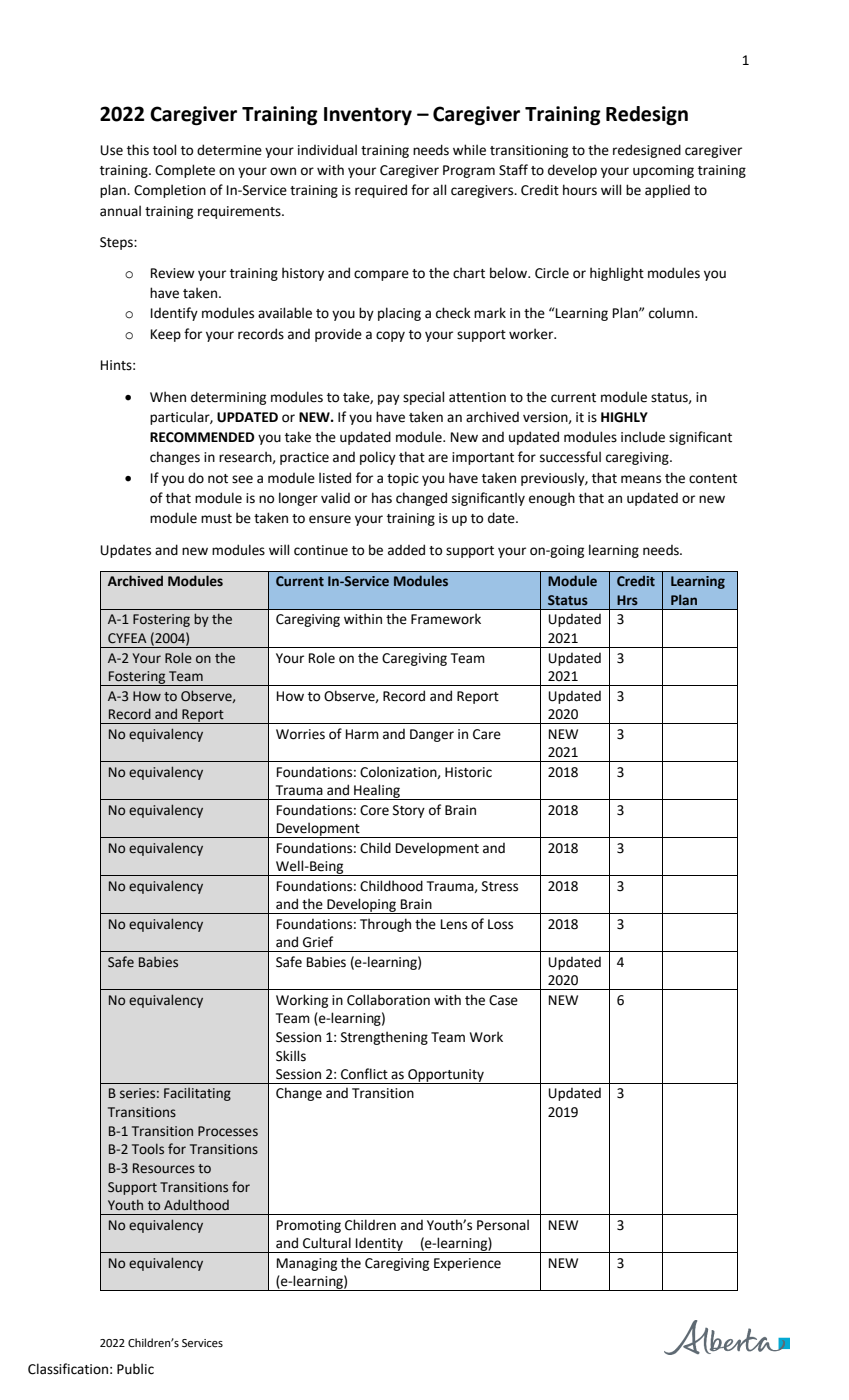 This image has width=849, height=1400. What do you see at coordinates (406, 550) in the image?
I see `added` at bounding box center [406, 550].
